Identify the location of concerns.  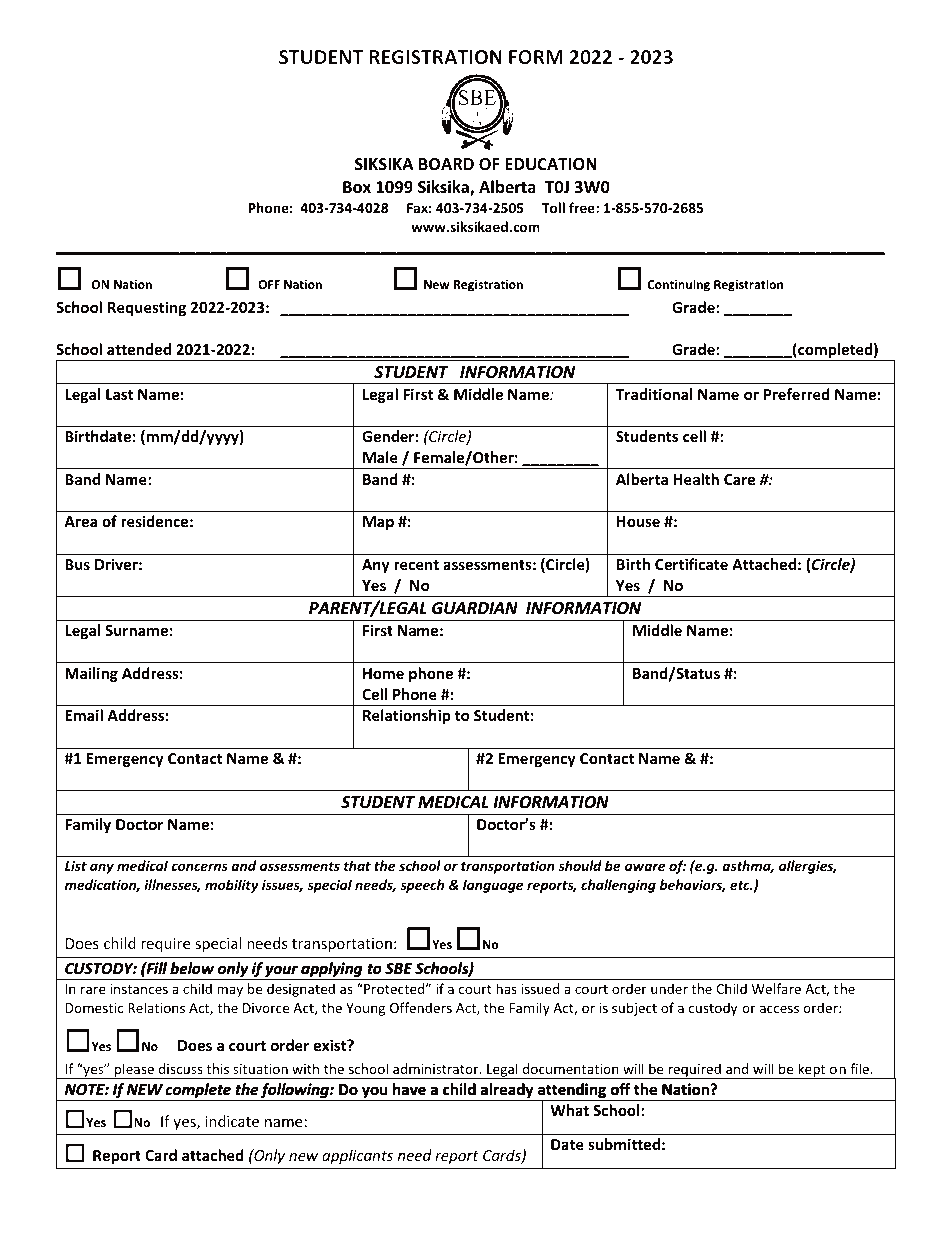
(199, 867).
